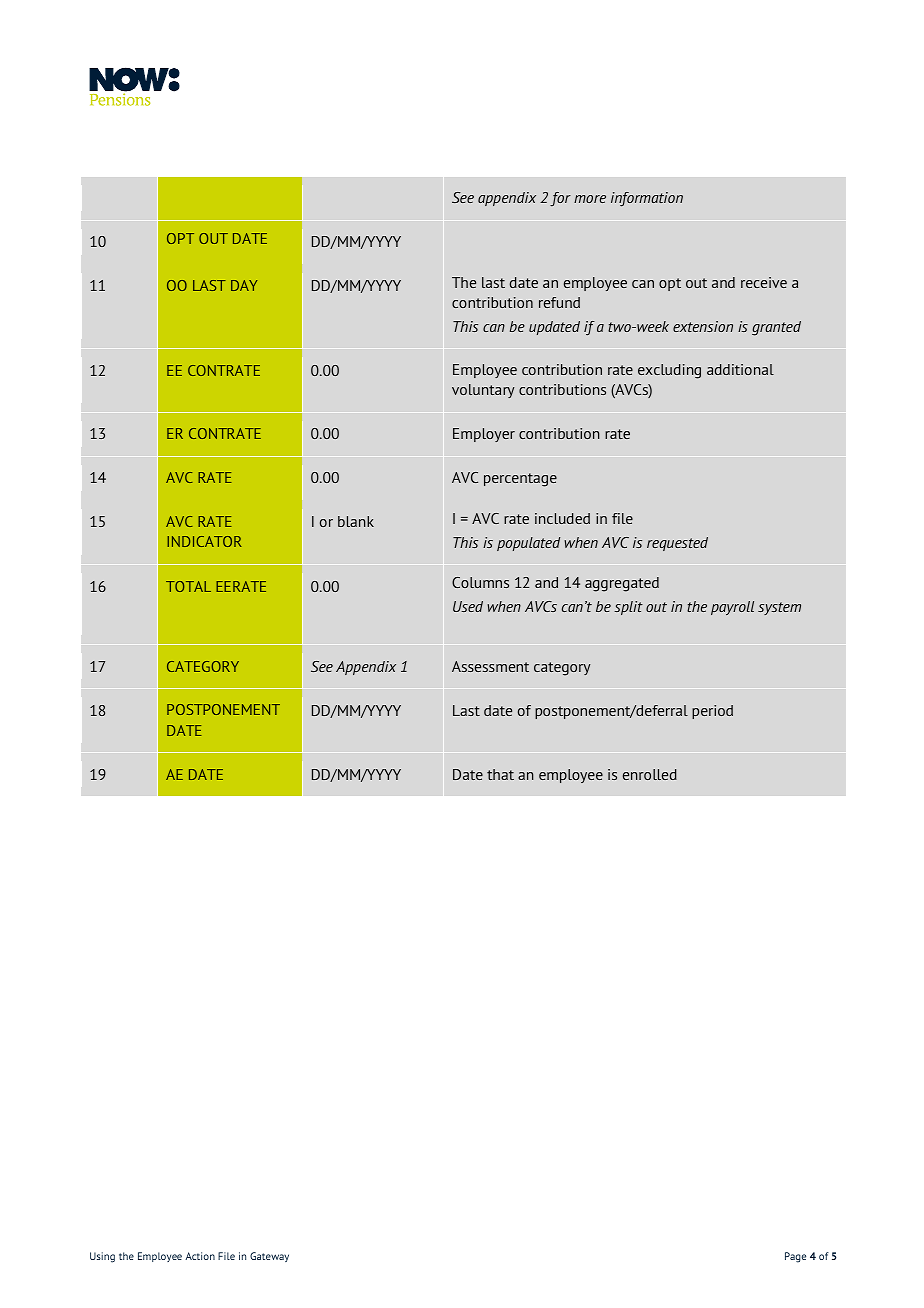 This screenshot has height=1308, width=924. Describe the element at coordinates (244, 285) in the screenshot. I see `DAY` at that location.
